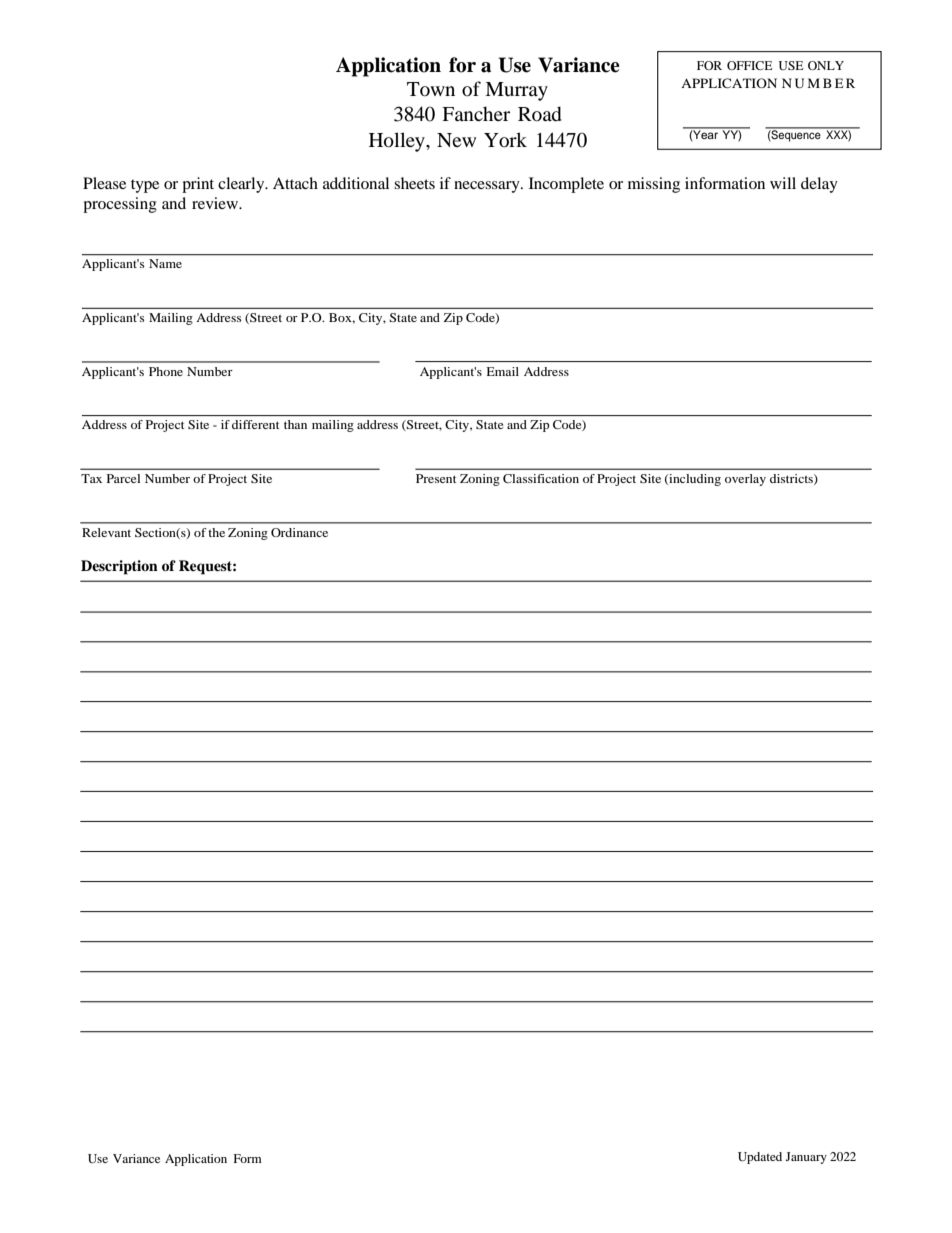  What do you see at coordinates (123, 478) in the image?
I see `Parcel` at bounding box center [123, 478].
